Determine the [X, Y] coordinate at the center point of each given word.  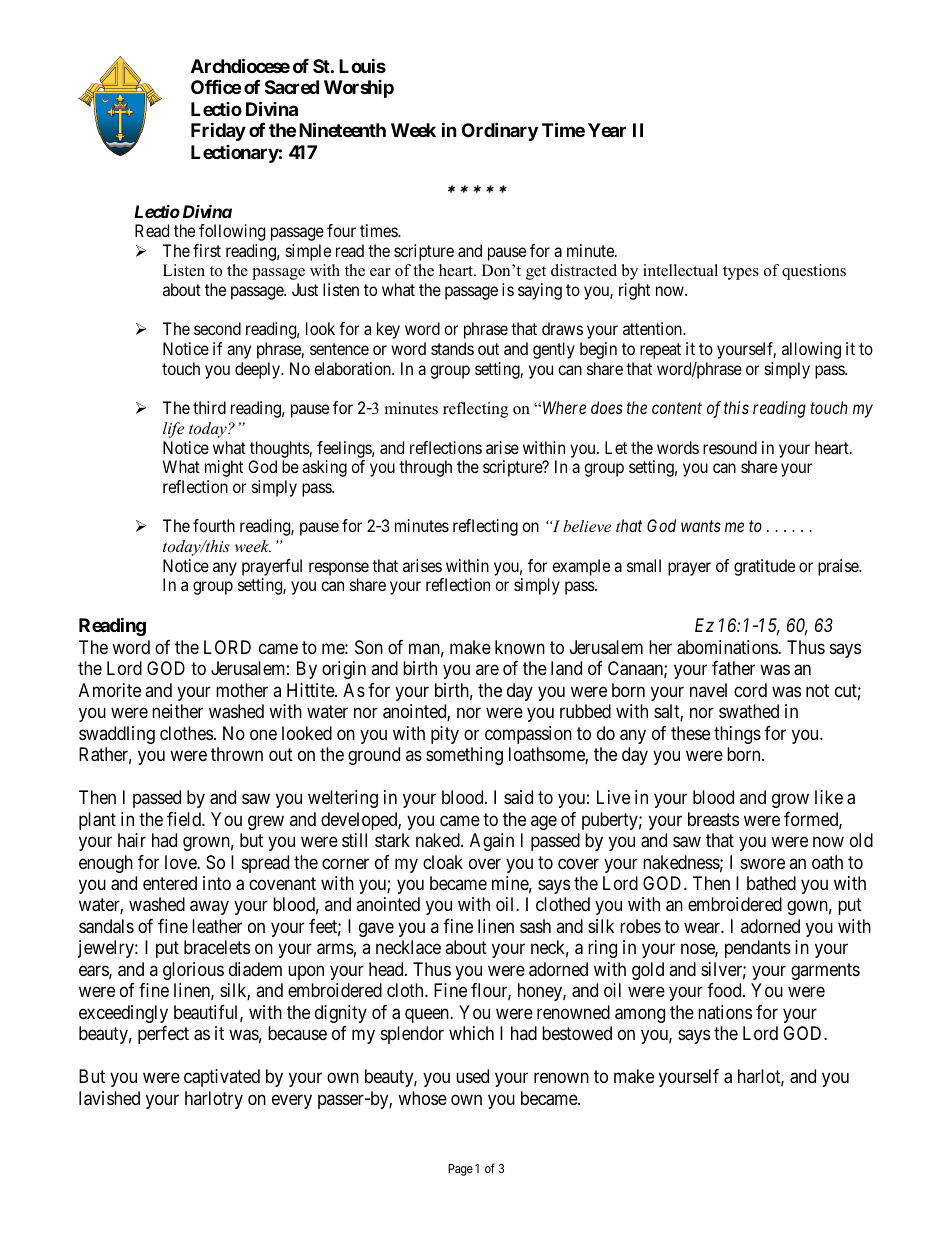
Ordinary [500, 131]
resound [730, 447]
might [224, 468]
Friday [218, 131]
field [185, 819]
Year [607, 130]
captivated [222, 1078]
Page [460, 1170]
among [640, 1015]
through [425, 468]
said [518, 797]
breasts [713, 819]
